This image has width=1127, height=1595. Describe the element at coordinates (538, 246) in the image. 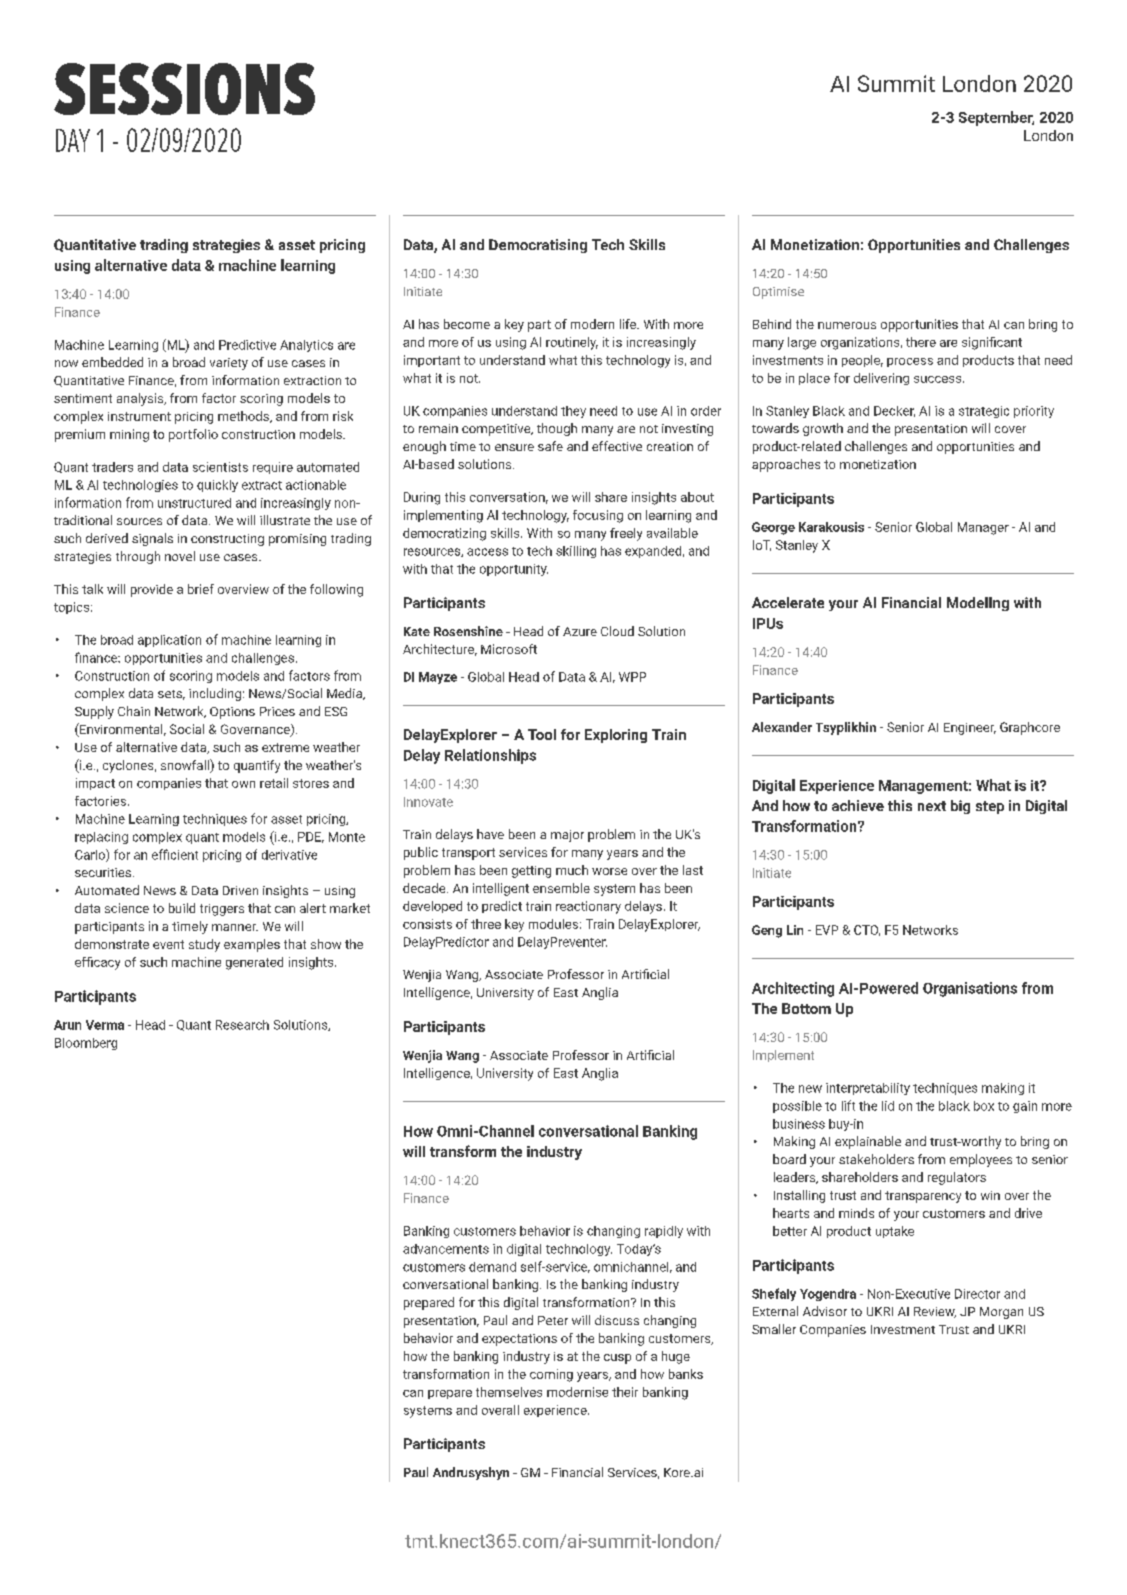

I see `Democratising` at that location.
